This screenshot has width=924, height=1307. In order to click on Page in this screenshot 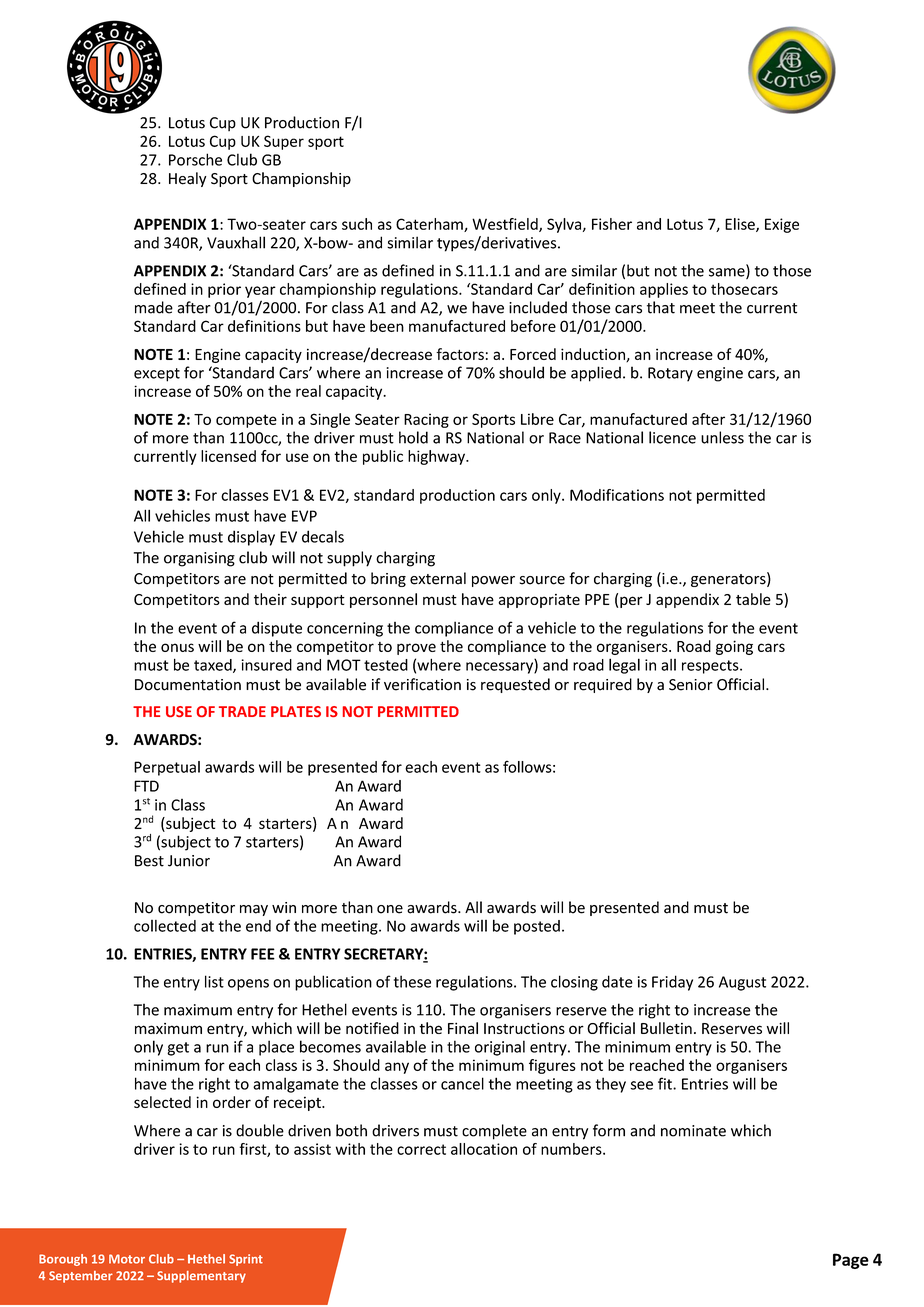, I will do `click(851, 1261)`.
